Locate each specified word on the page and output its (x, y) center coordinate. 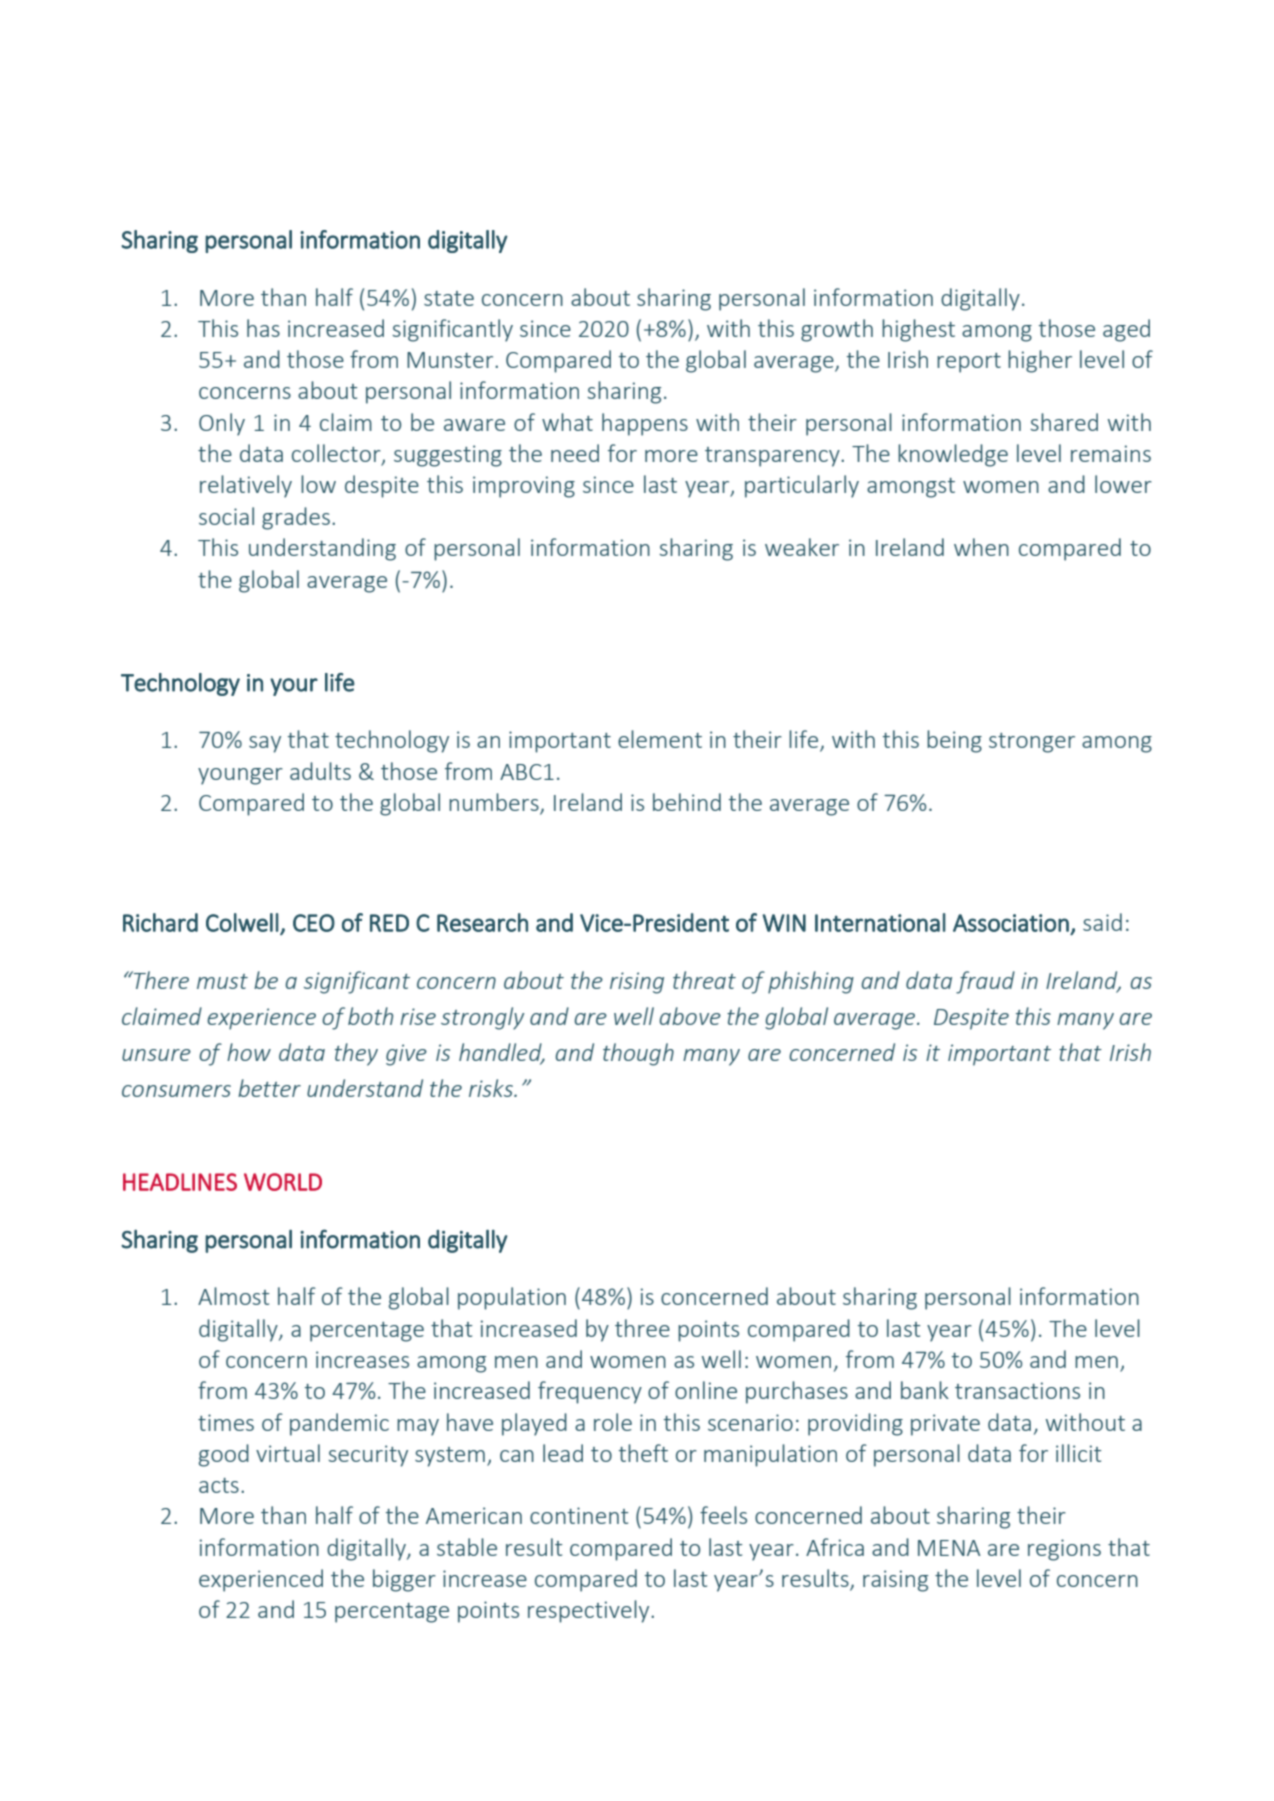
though (638, 1054)
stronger (1032, 743)
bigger (404, 1580)
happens (645, 424)
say (265, 744)
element (660, 739)
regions (1064, 1550)
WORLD (283, 1182)
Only (222, 424)
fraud (985, 982)
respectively (590, 1611)
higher (1040, 361)
